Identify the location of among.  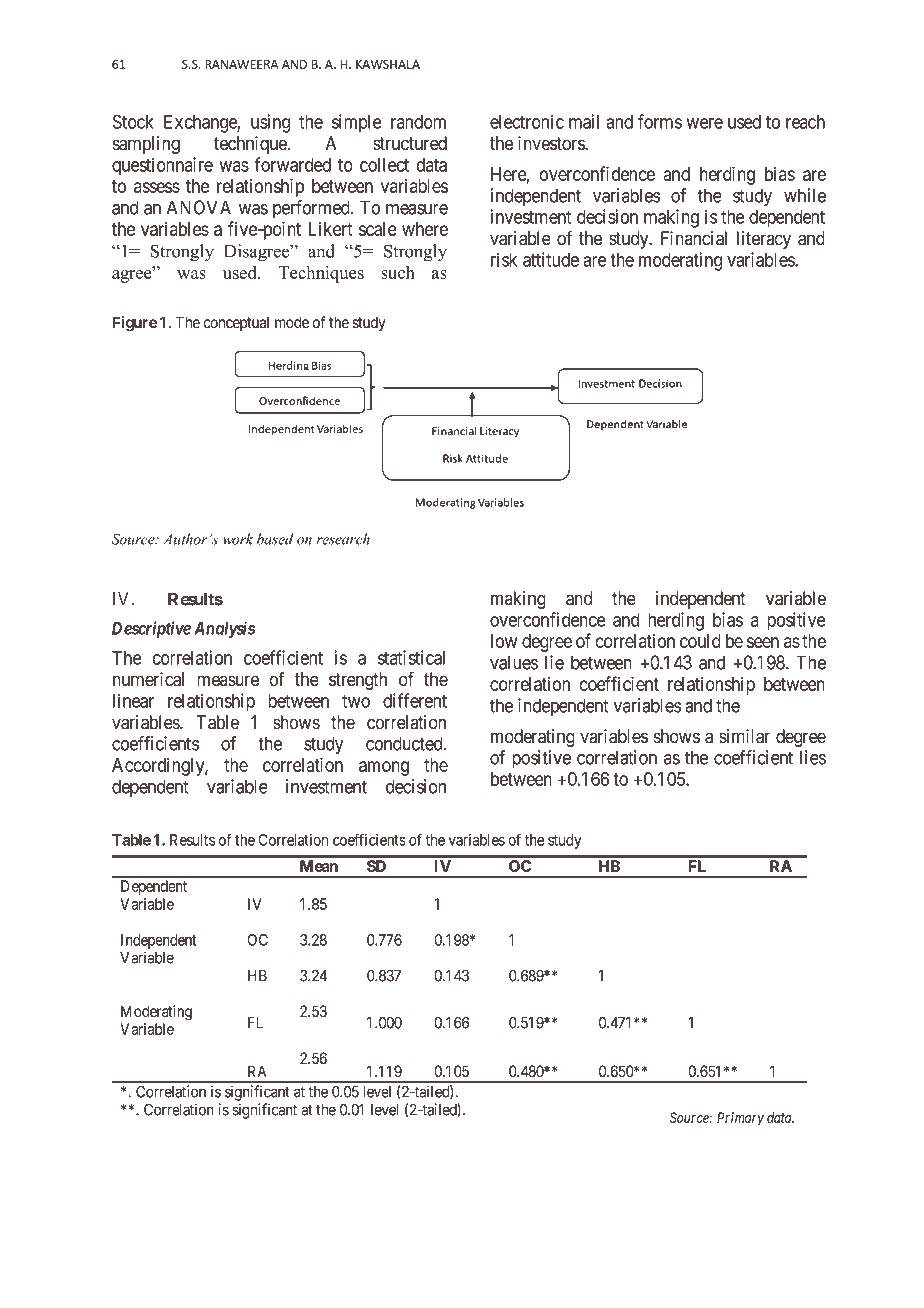
(384, 768).
